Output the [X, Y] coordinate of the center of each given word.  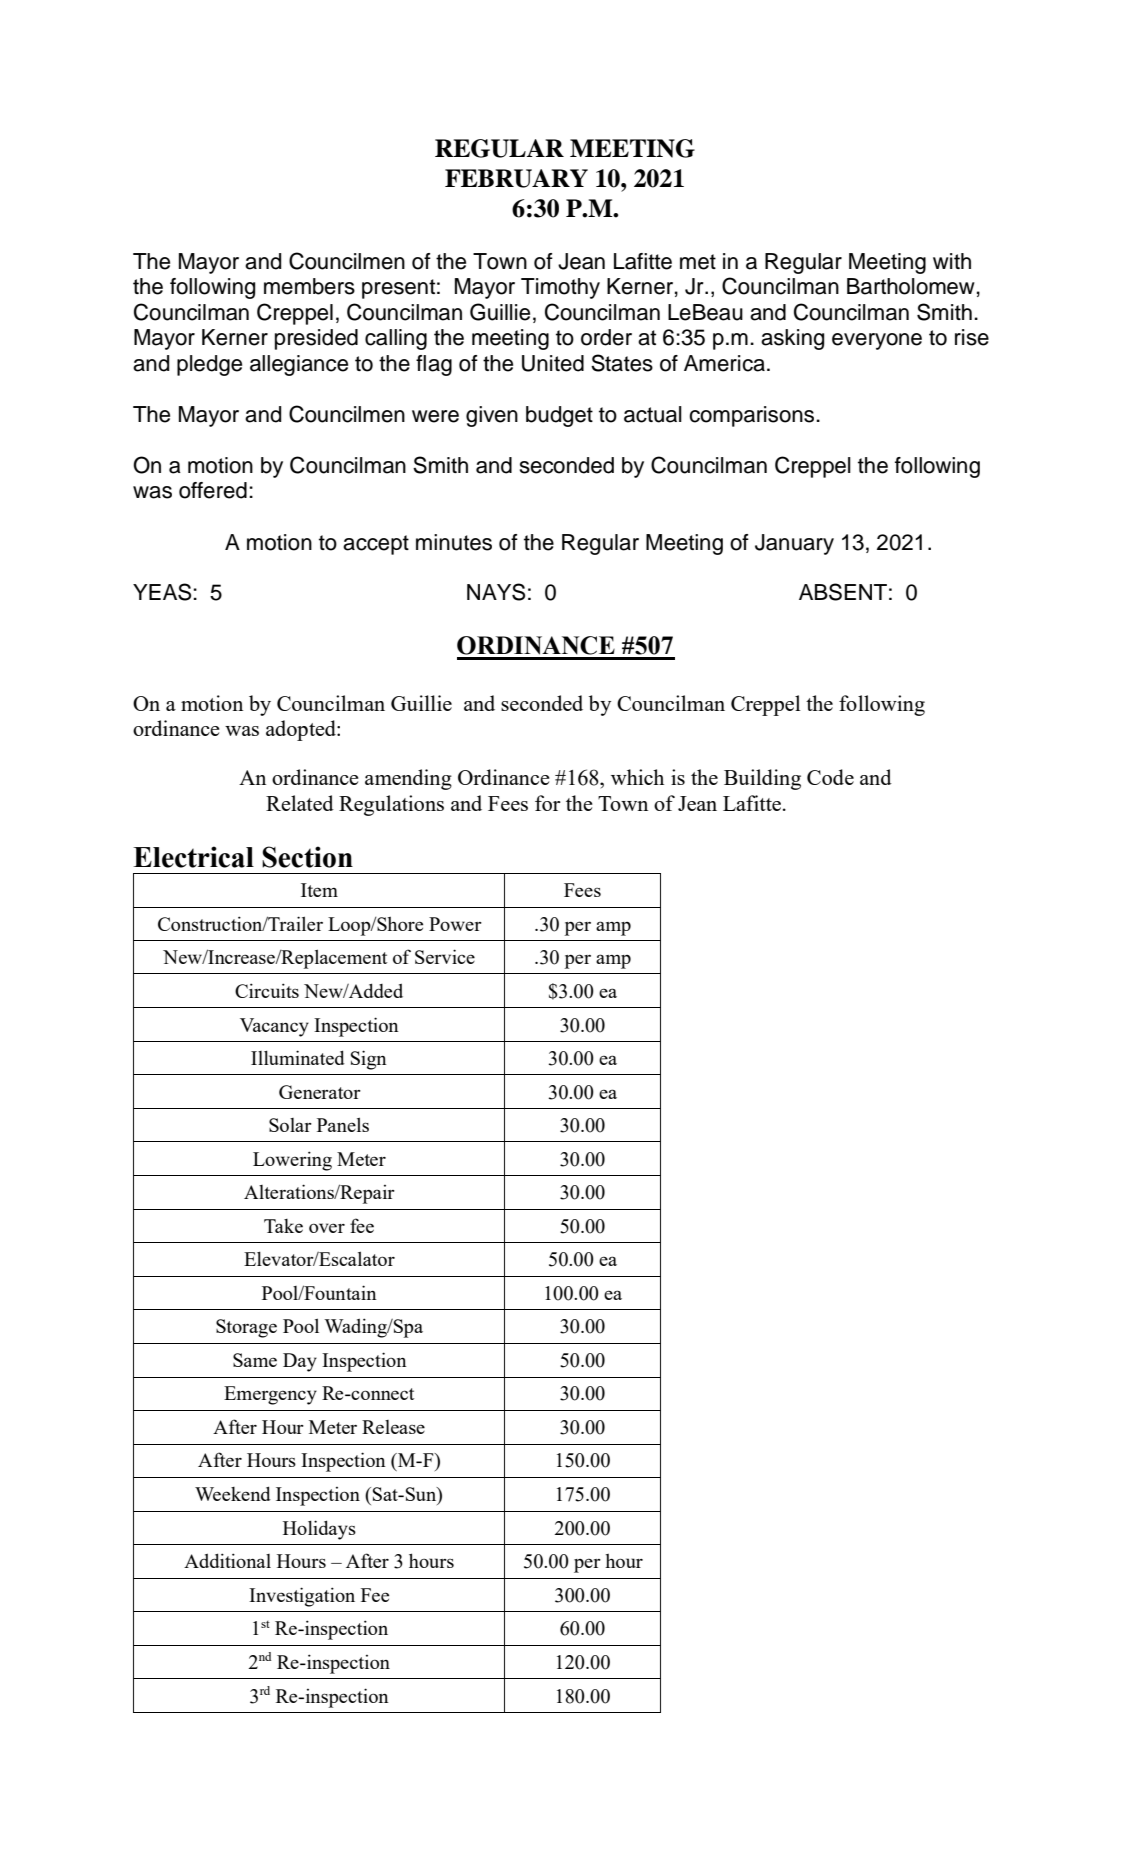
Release [393, 1427]
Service [445, 956]
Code [830, 777]
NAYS [496, 592]
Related [300, 803]
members [309, 286]
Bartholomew [911, 286]
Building [762, 779]
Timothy [560, 288]
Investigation [302, 1597]
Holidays [319, 1530]
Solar [290, 1125]
